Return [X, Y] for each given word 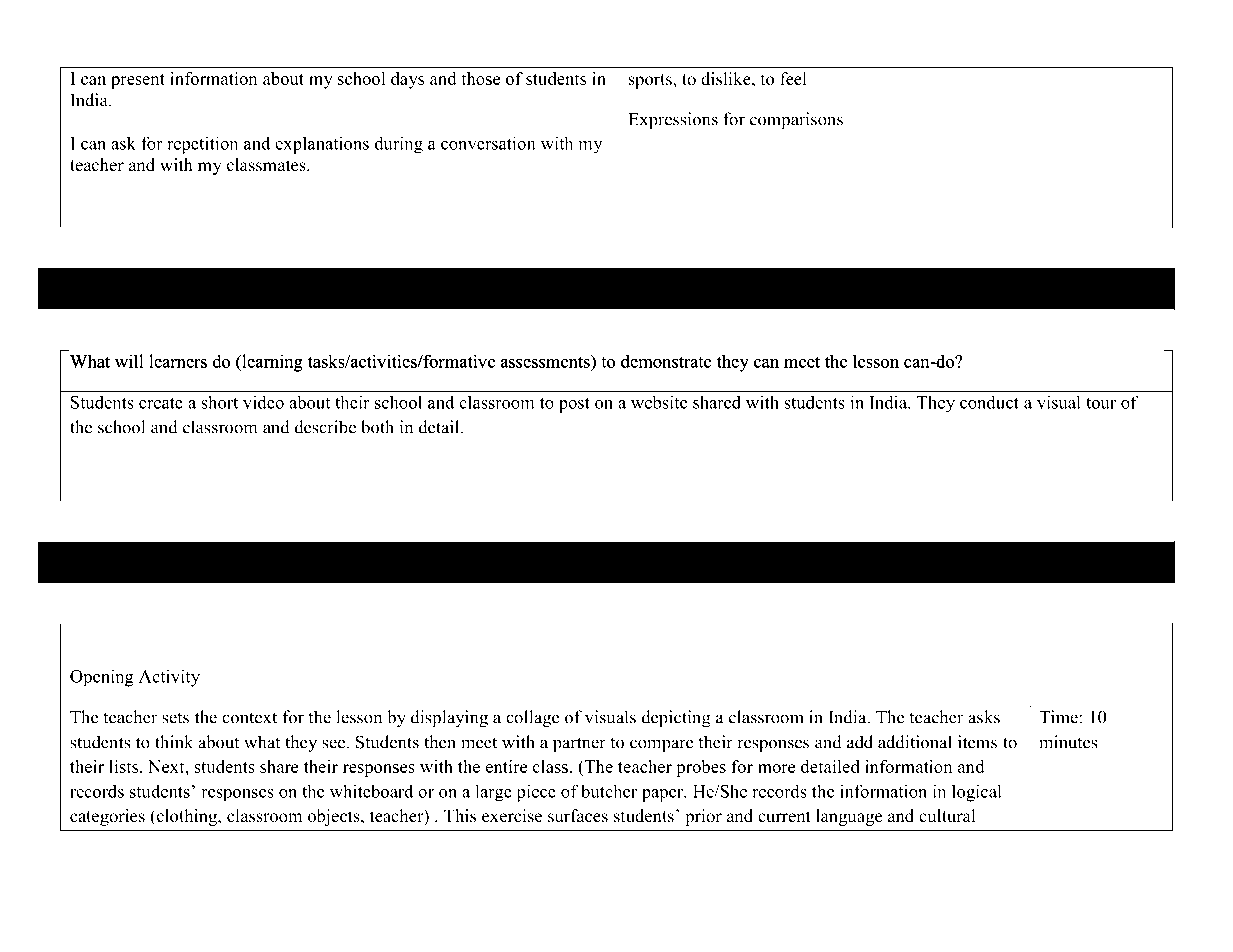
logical [977, 793]
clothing [186, 817]
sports [651, 81]
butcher [609, 791]
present [138, 81]
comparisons [796, 120]
